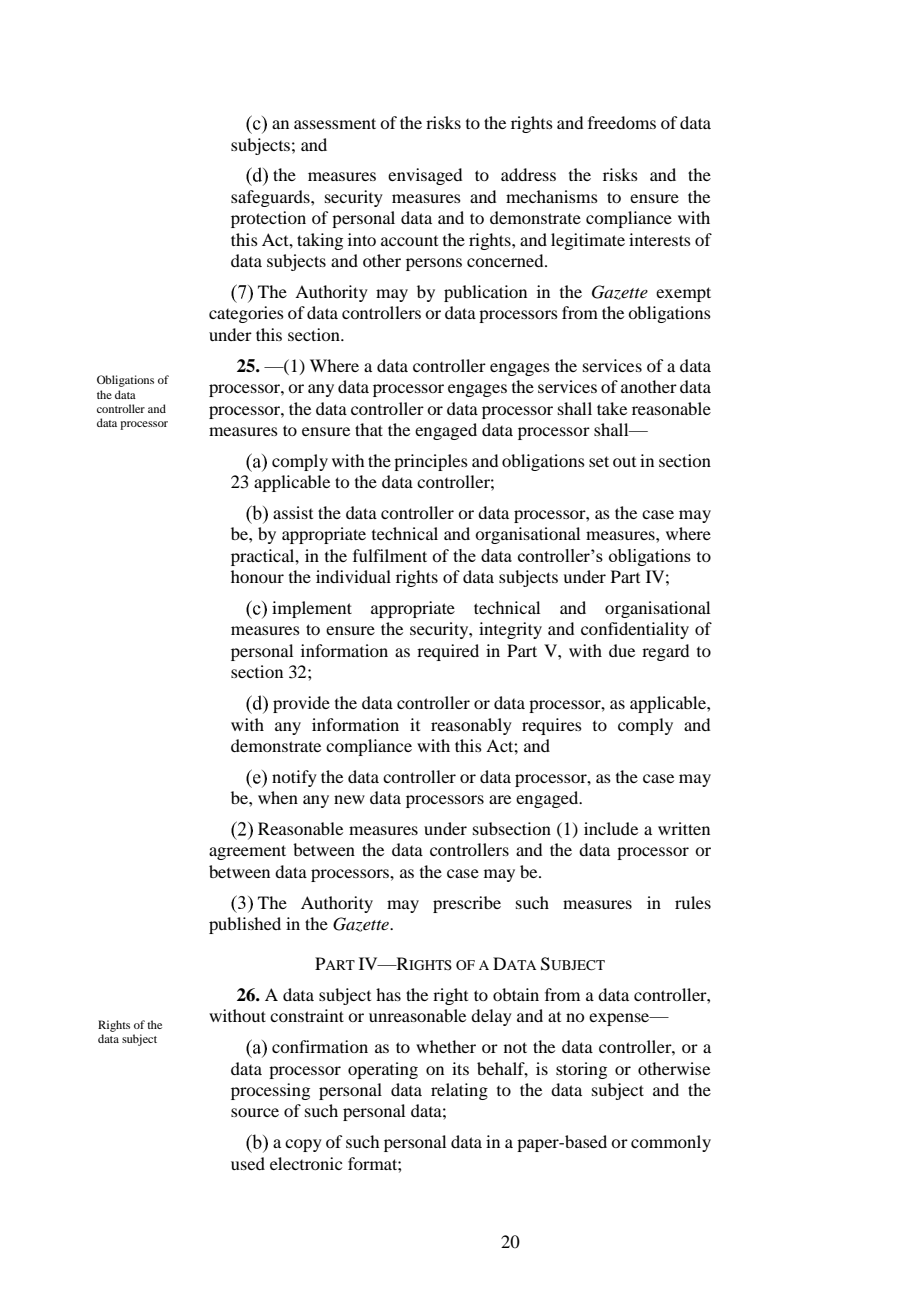 This page has width=924, height=1308. What do you see at coordinates (459, 1091) in the page?
I see `relating` at bounding box center [459, 1091].
